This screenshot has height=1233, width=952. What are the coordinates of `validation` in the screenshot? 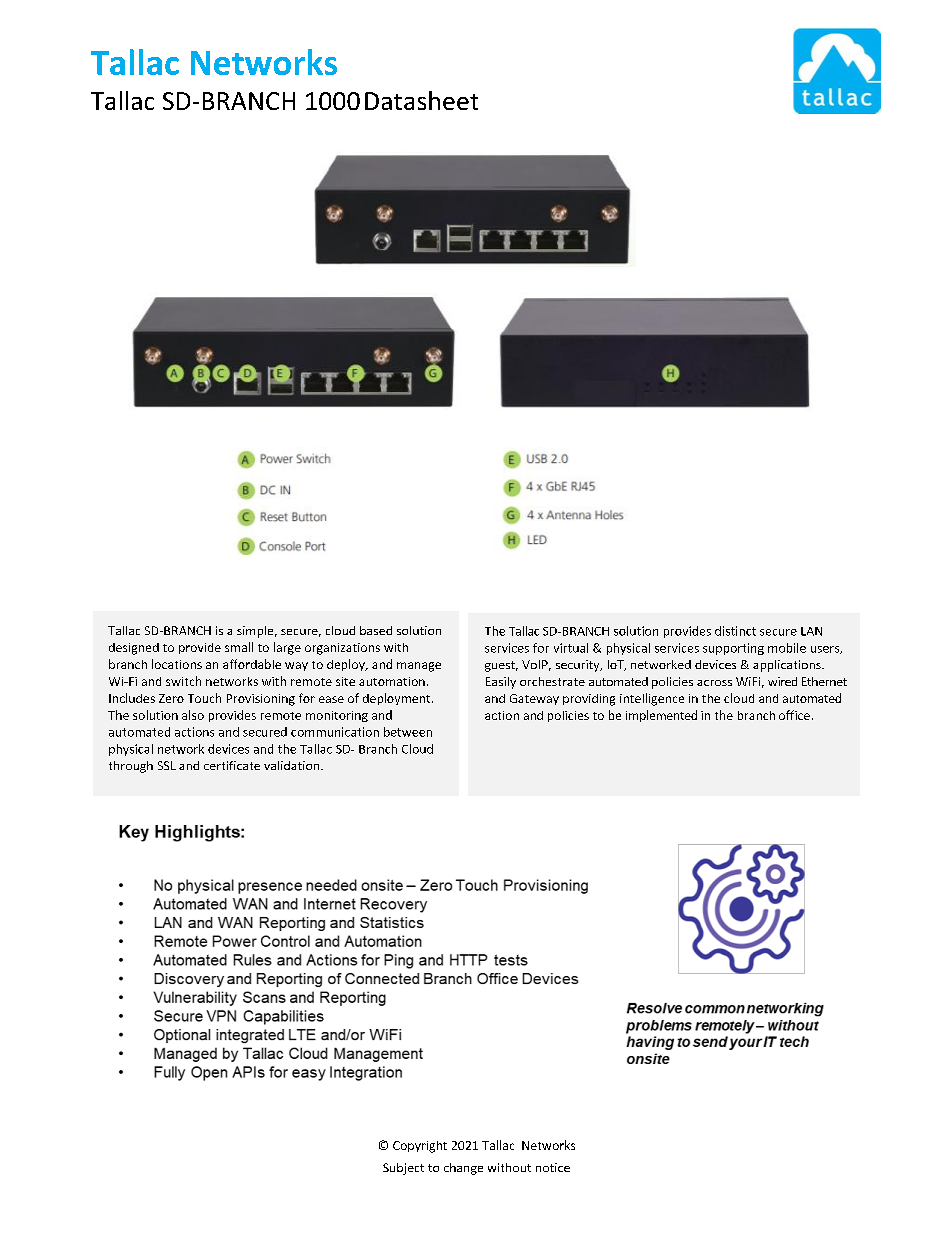 It's located at (293, 765).
